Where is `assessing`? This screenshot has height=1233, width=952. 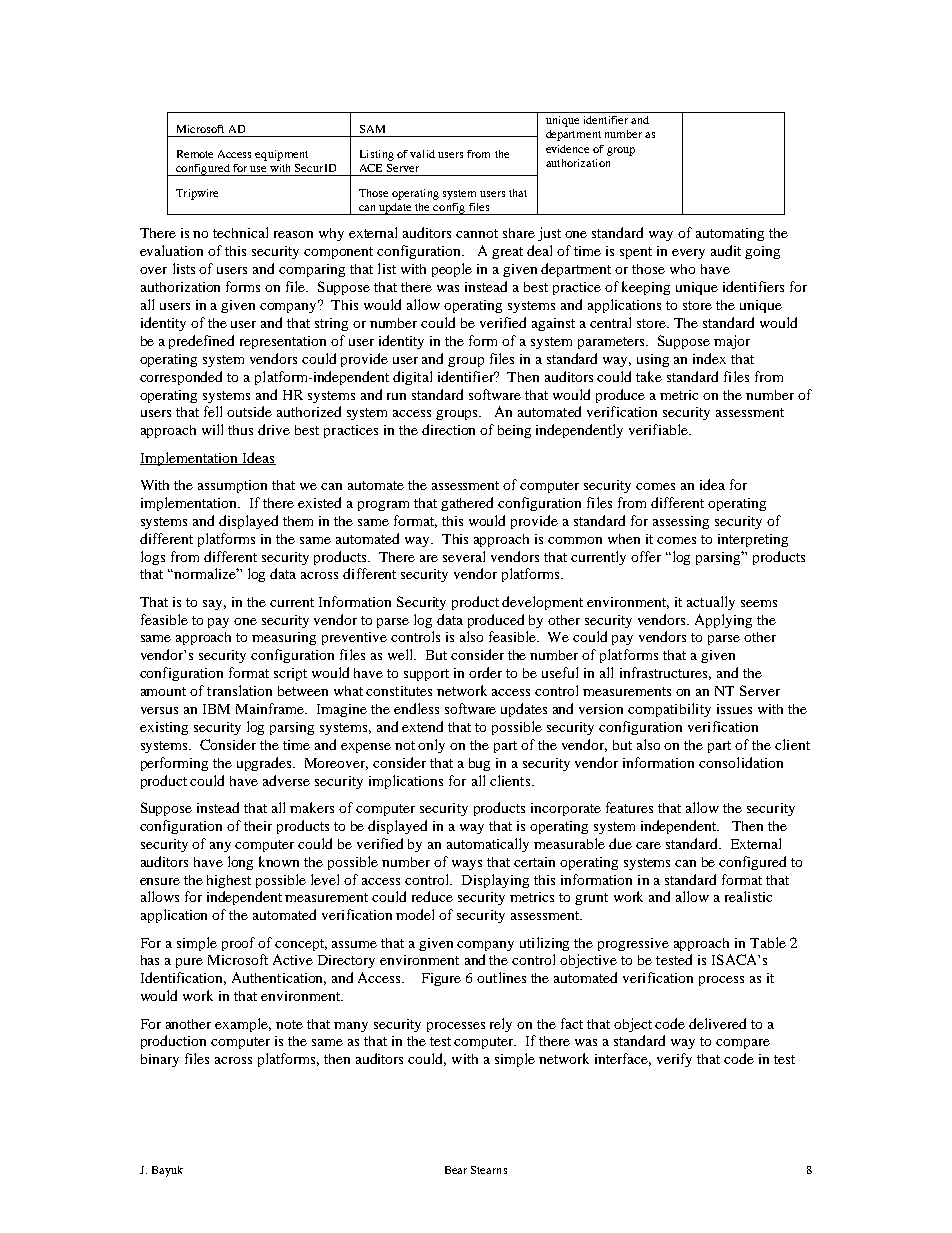 assessing is located at coordinates (681, 522).
